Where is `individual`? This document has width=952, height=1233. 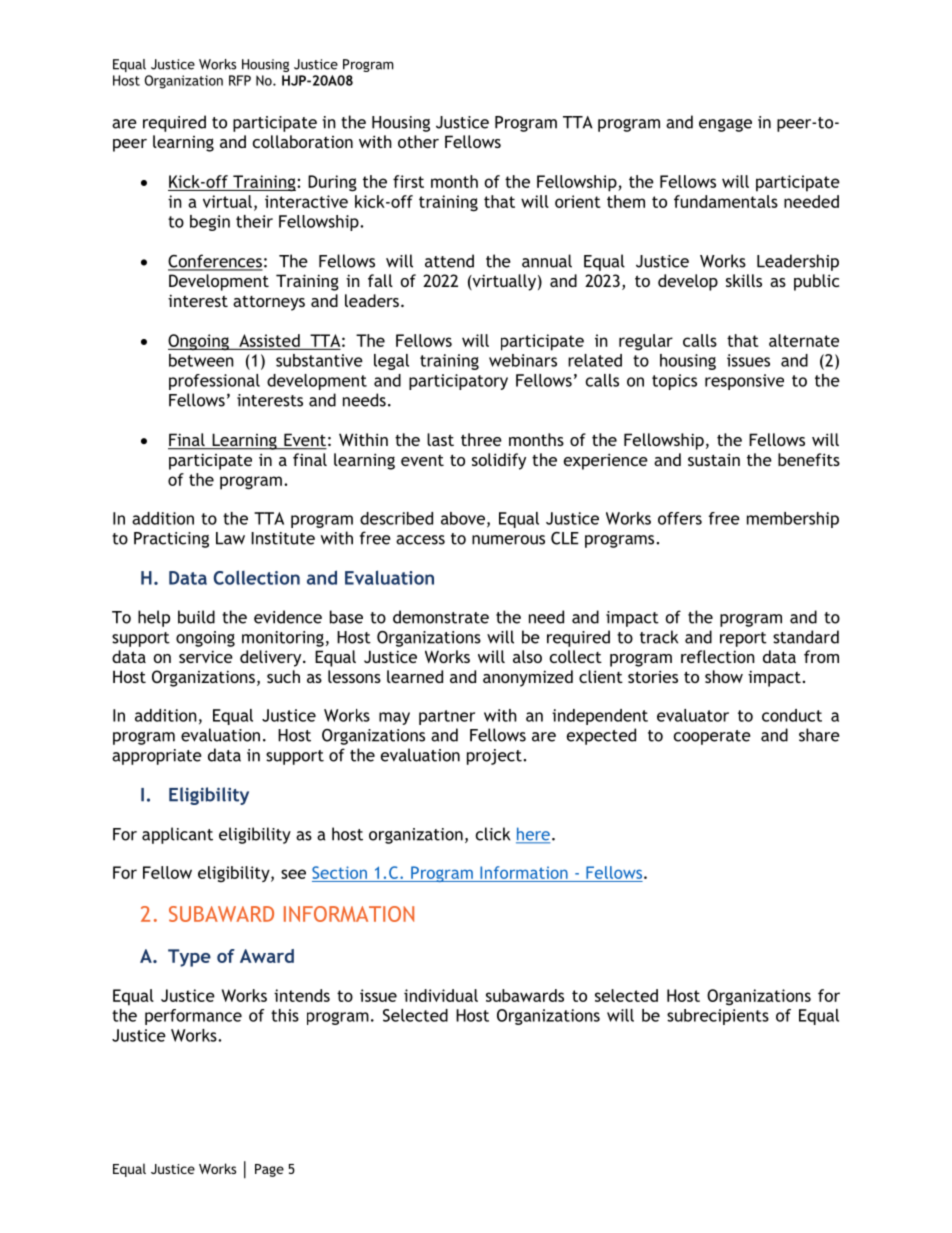 individual is located at coordinates (441, 995).
